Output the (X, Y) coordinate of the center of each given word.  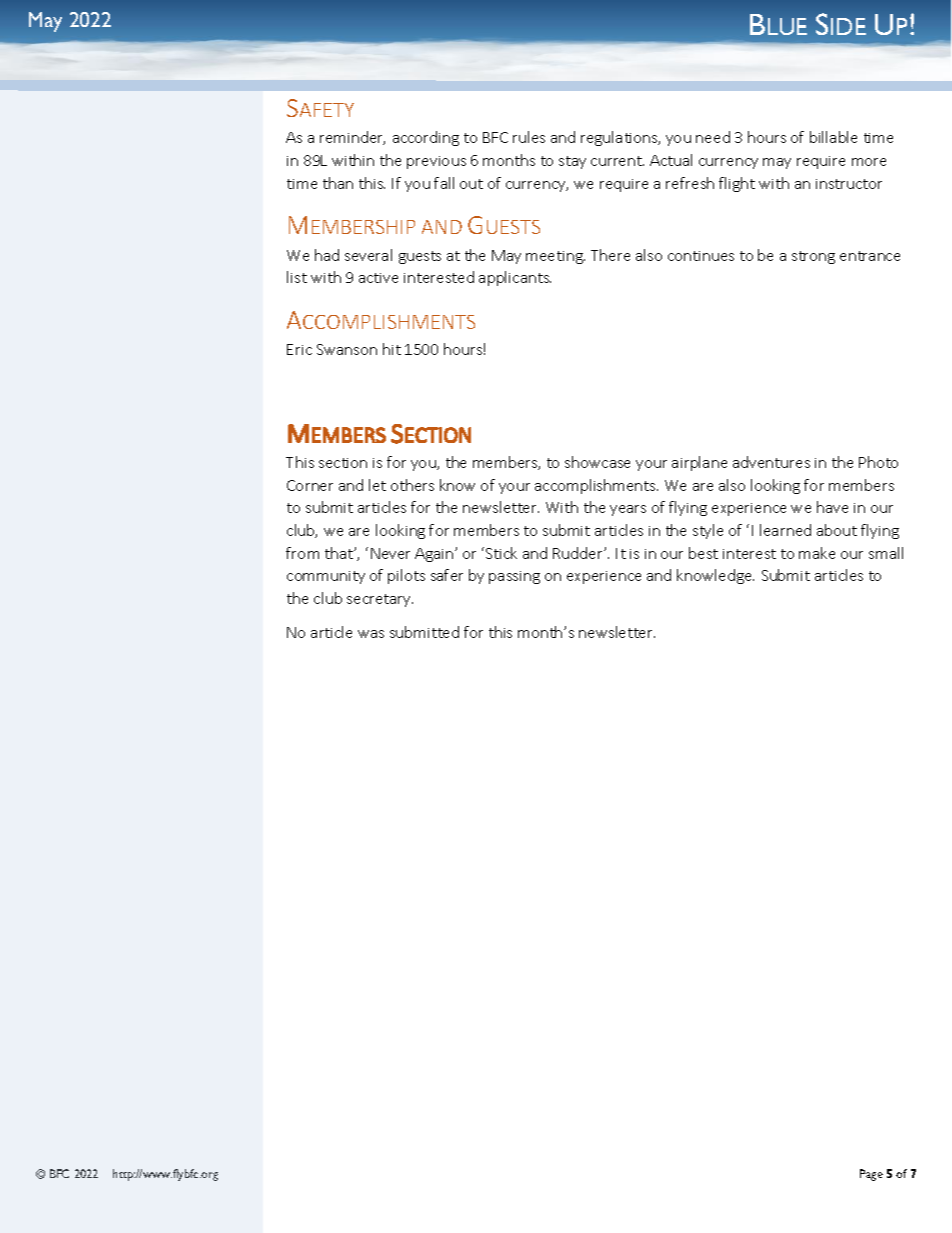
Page (871, 1175)
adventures (771, 462)
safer (447, 575)
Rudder (579, 553)
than (338, 183)
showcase (597, 462)
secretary (380, 600)
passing (514, 577)
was (371, 634)
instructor (849, 184)
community (326, 577)
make (817, 553)
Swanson (347, 349)
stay (572, 162)
